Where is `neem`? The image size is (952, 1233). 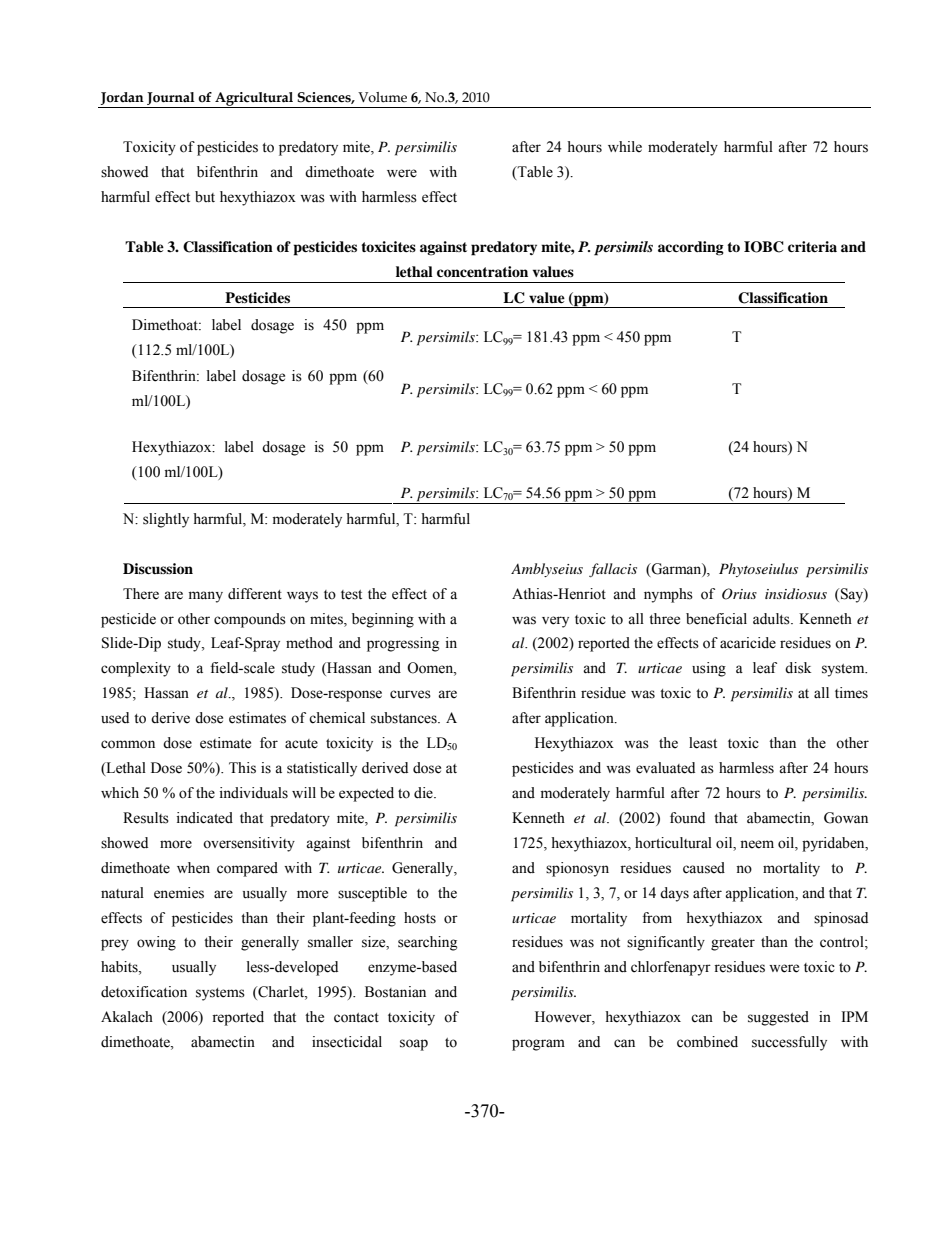 neem is located at coordinates (757, 844).
